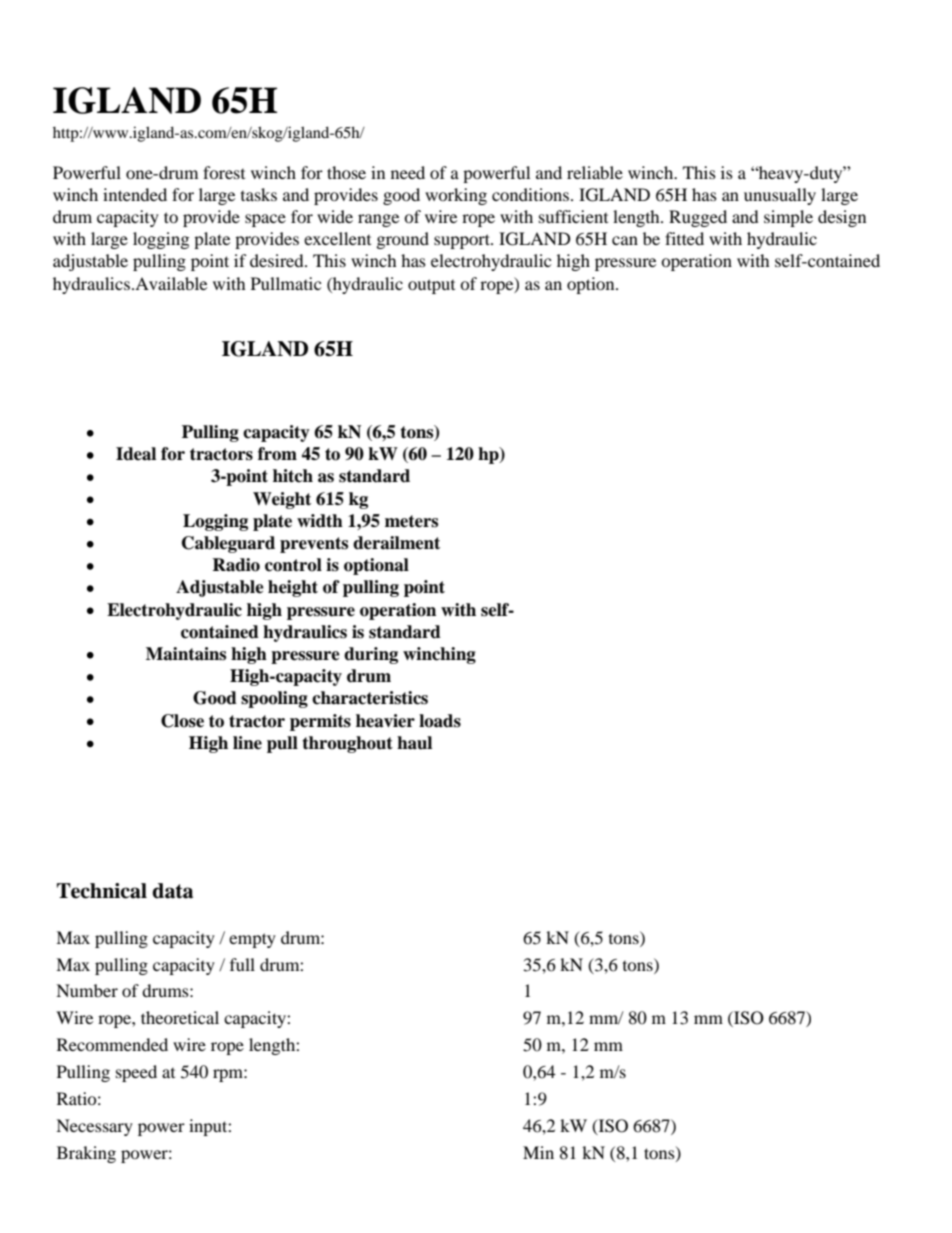 The height and width of the image is (1233, 952). I want to click on haul, so click(414, 743).
